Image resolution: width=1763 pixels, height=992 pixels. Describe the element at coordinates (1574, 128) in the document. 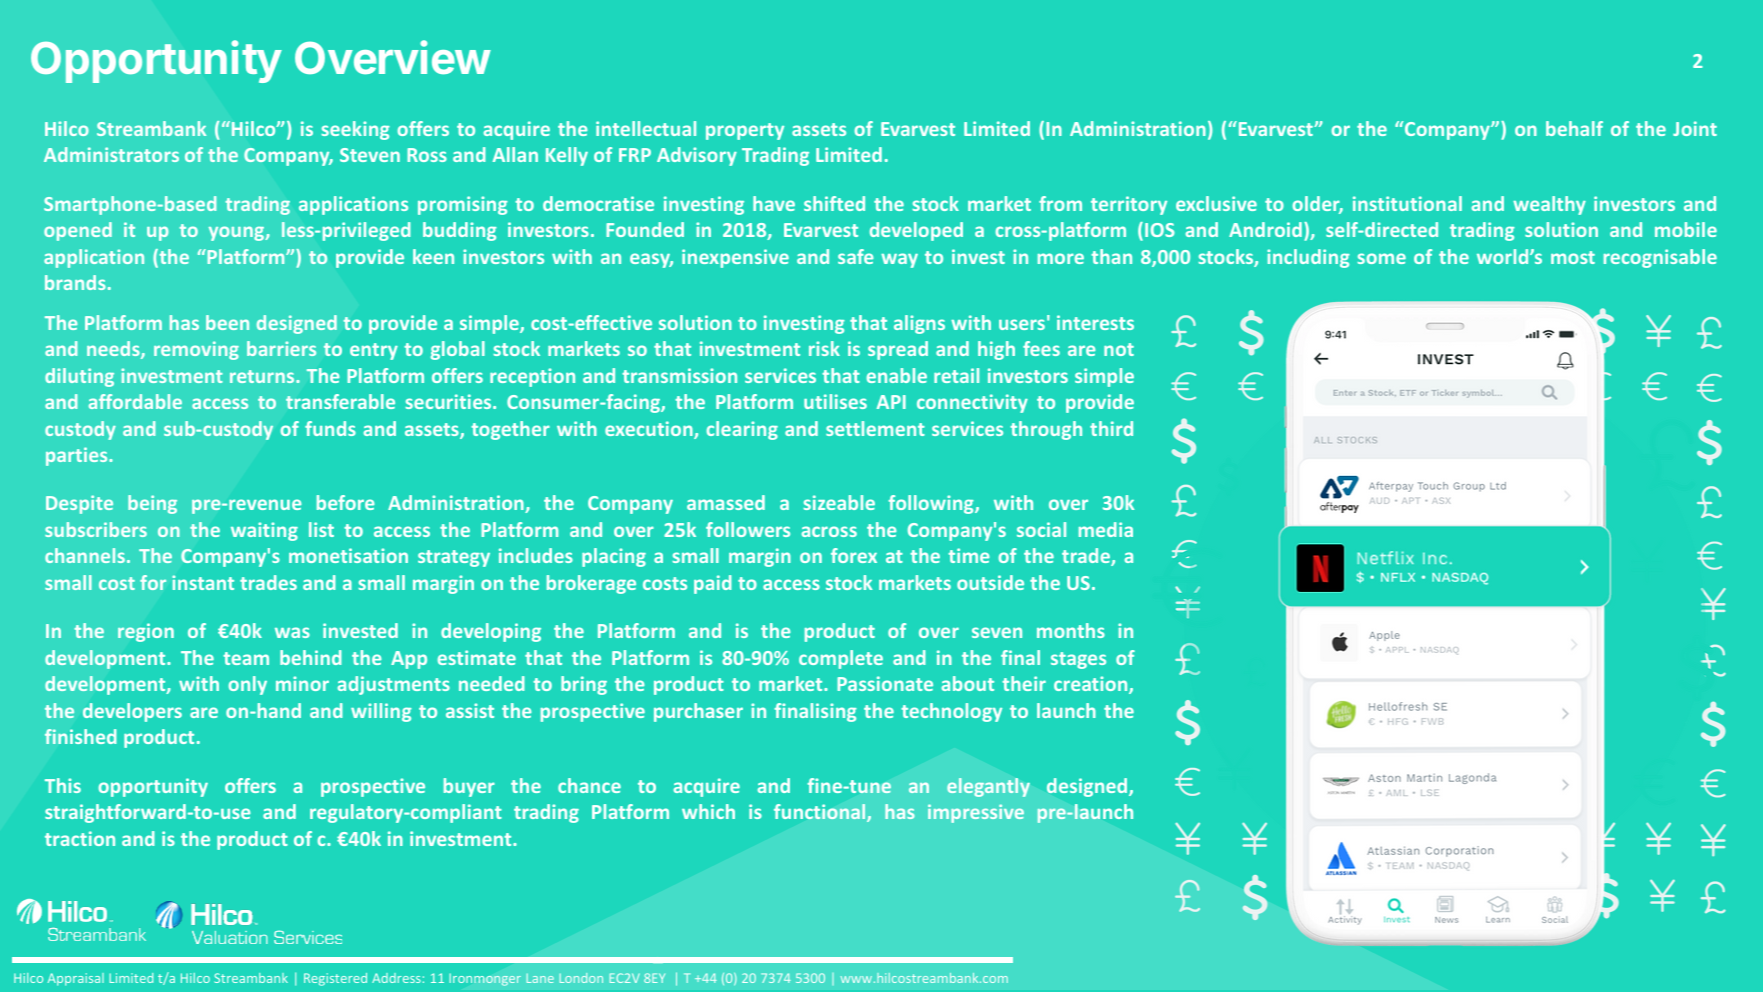

I see `behalf` at that location.
